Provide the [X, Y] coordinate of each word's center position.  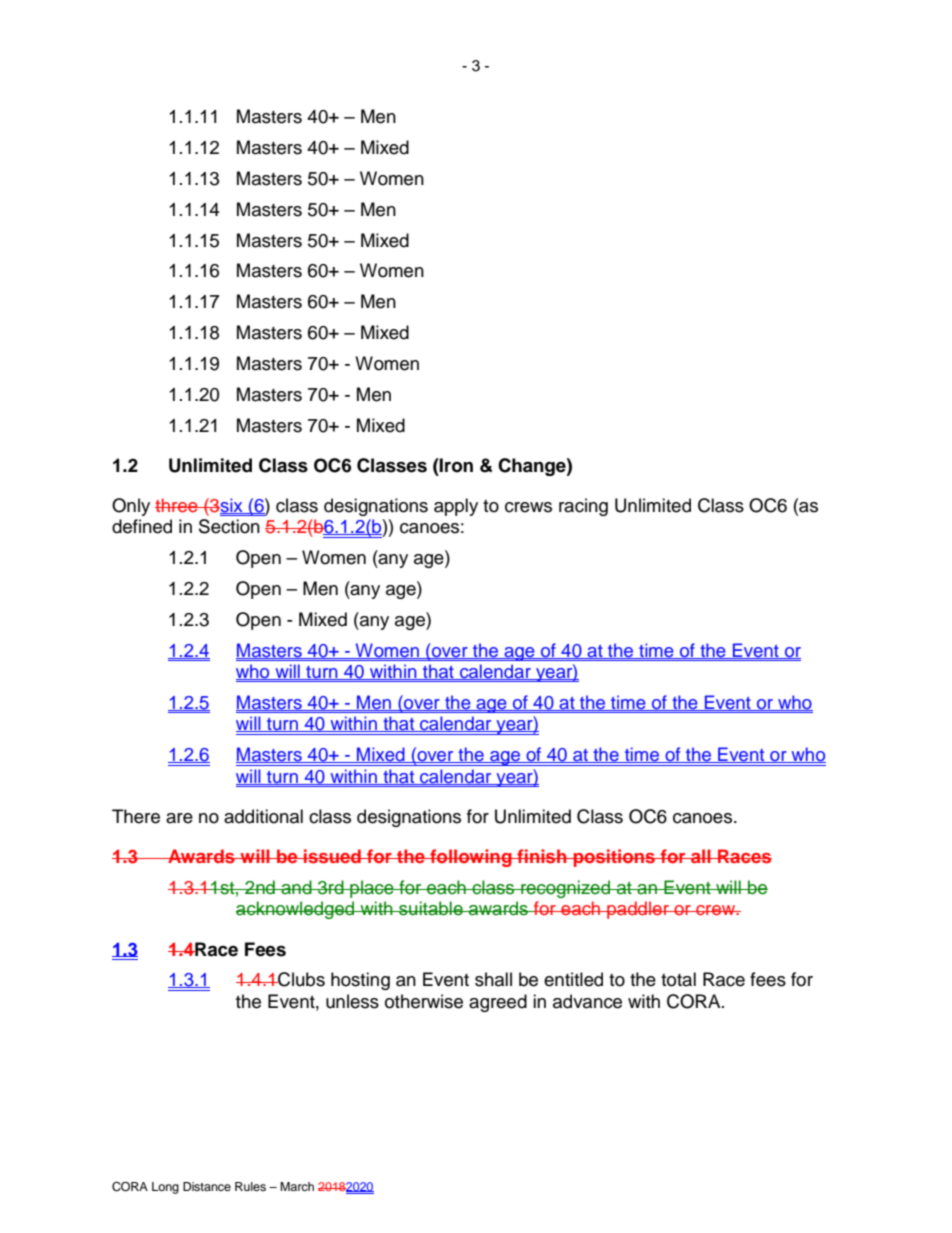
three [177, 505]
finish [542, 856]
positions [614, 858]
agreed [498, 1003]
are [179, 818]
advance [587, 1001]
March [297, 1186]
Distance [207, 1186]
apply [456, 507]
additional [263, 816]
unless [352, 1001]
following [471, 858]
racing [583, 507]
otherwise [424, 1001]
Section [229, 526]
